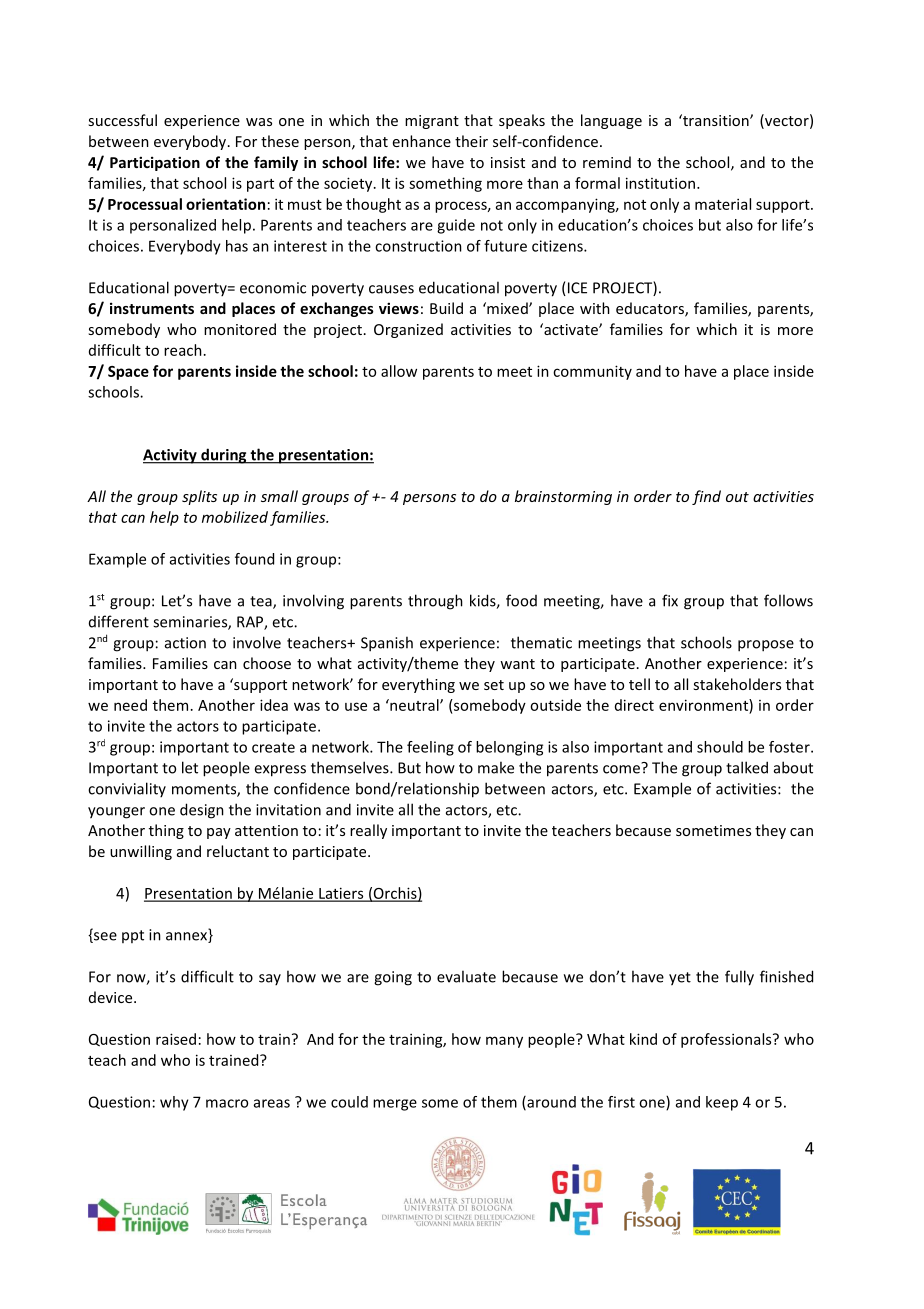  I want to click on their, so click(471, 141).
